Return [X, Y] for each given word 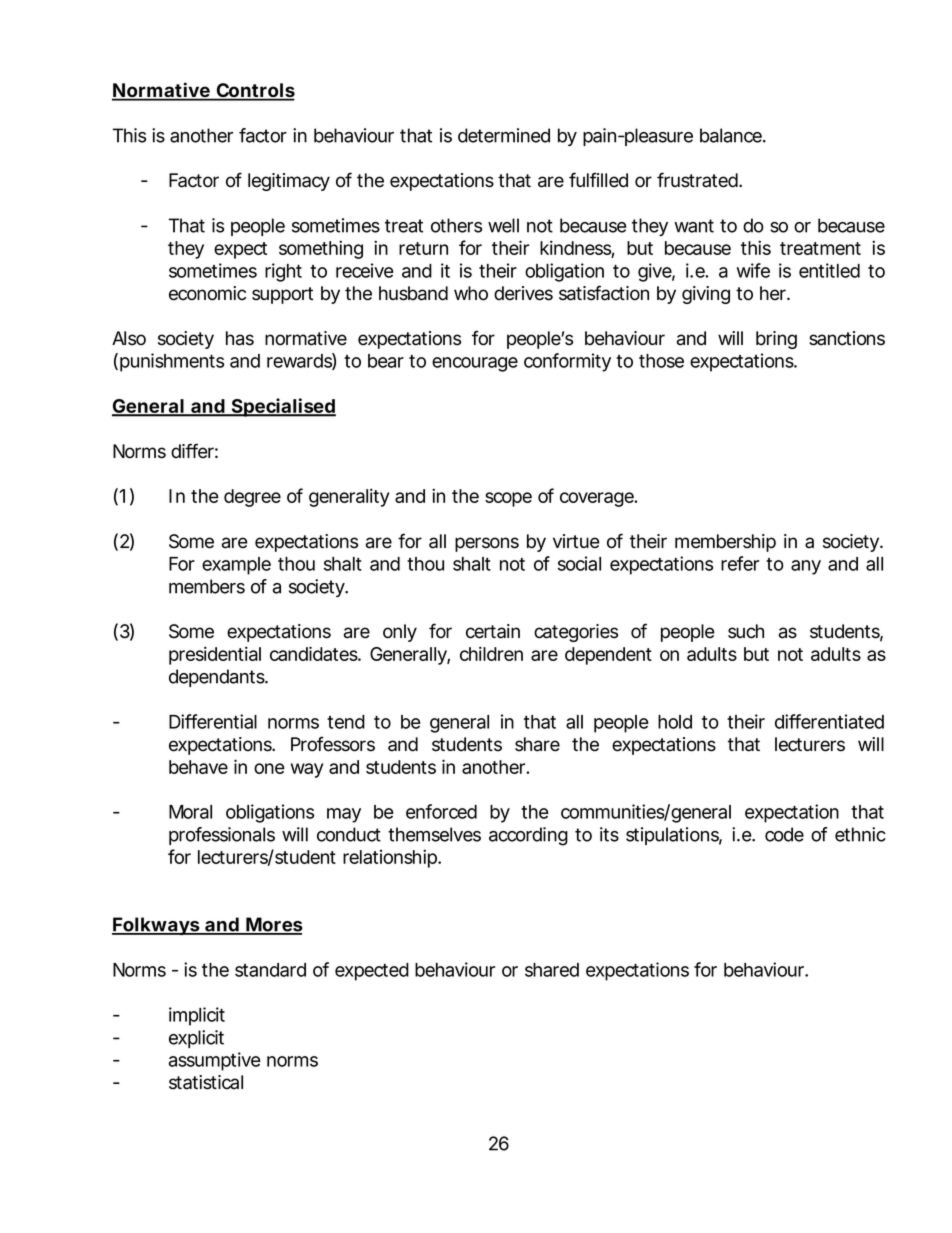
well [503, 225]
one [269, 768]
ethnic [860, 834]
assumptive [215, 1061]
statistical [206, 1082]
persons [487, 544]
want [694, 226]
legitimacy [289, 182]
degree [252, 498]
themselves [434, 834]
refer [740, 563]
